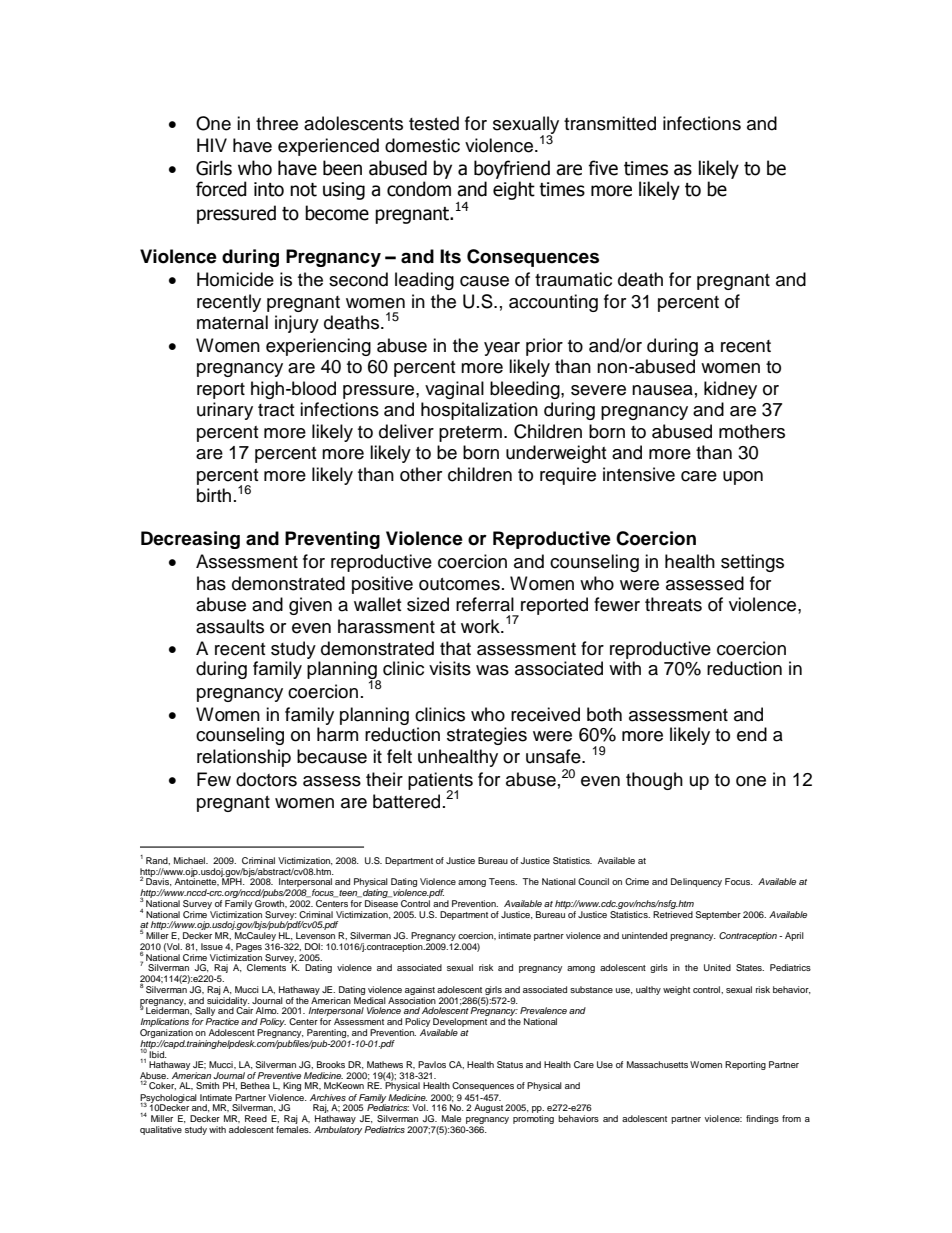 This image has width=952, height=1233. I want to click on boyfriend, so click(512, 169).
